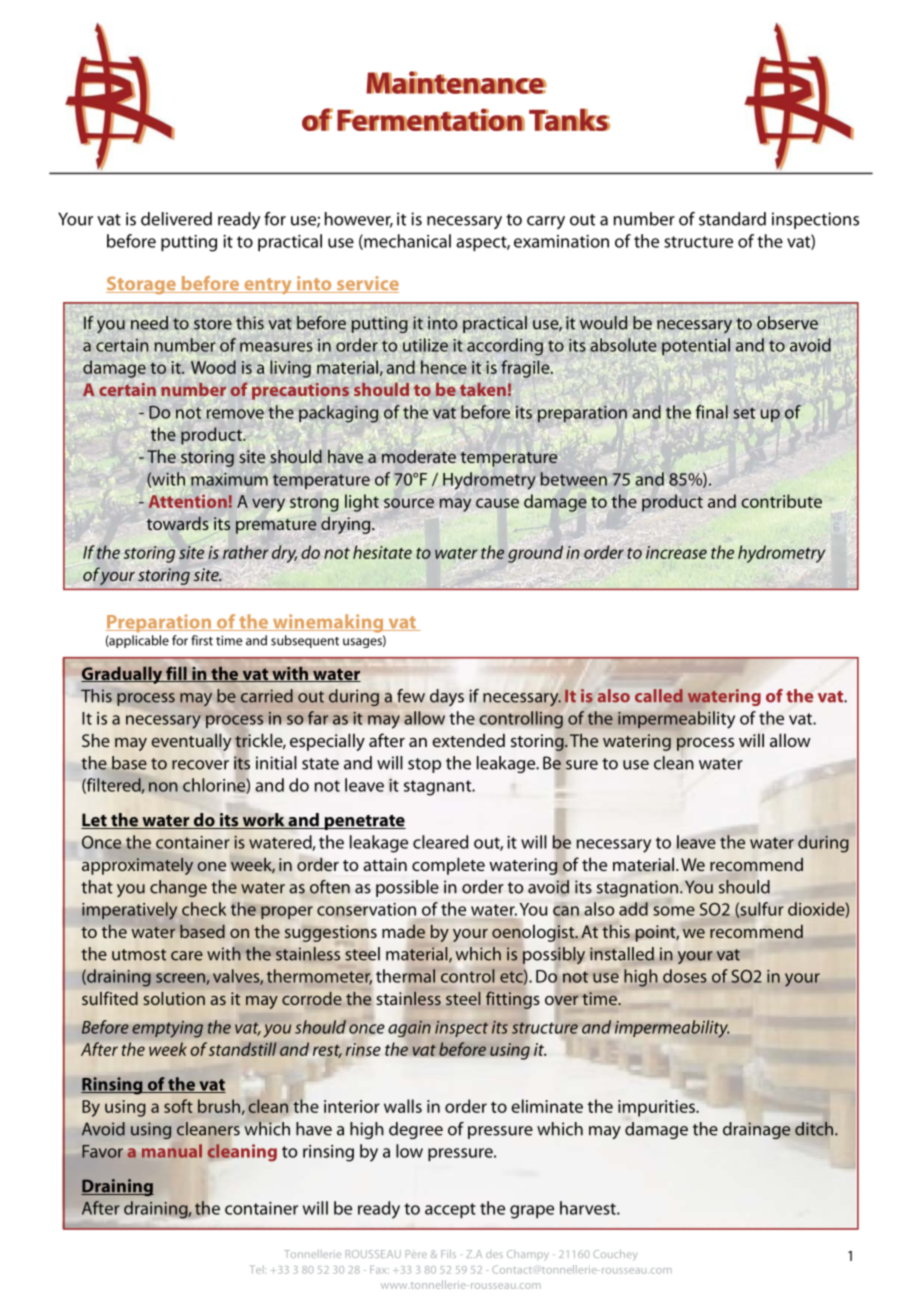 The image size is (924, 1308). I want to click on drainage, so click(757, 1130).
